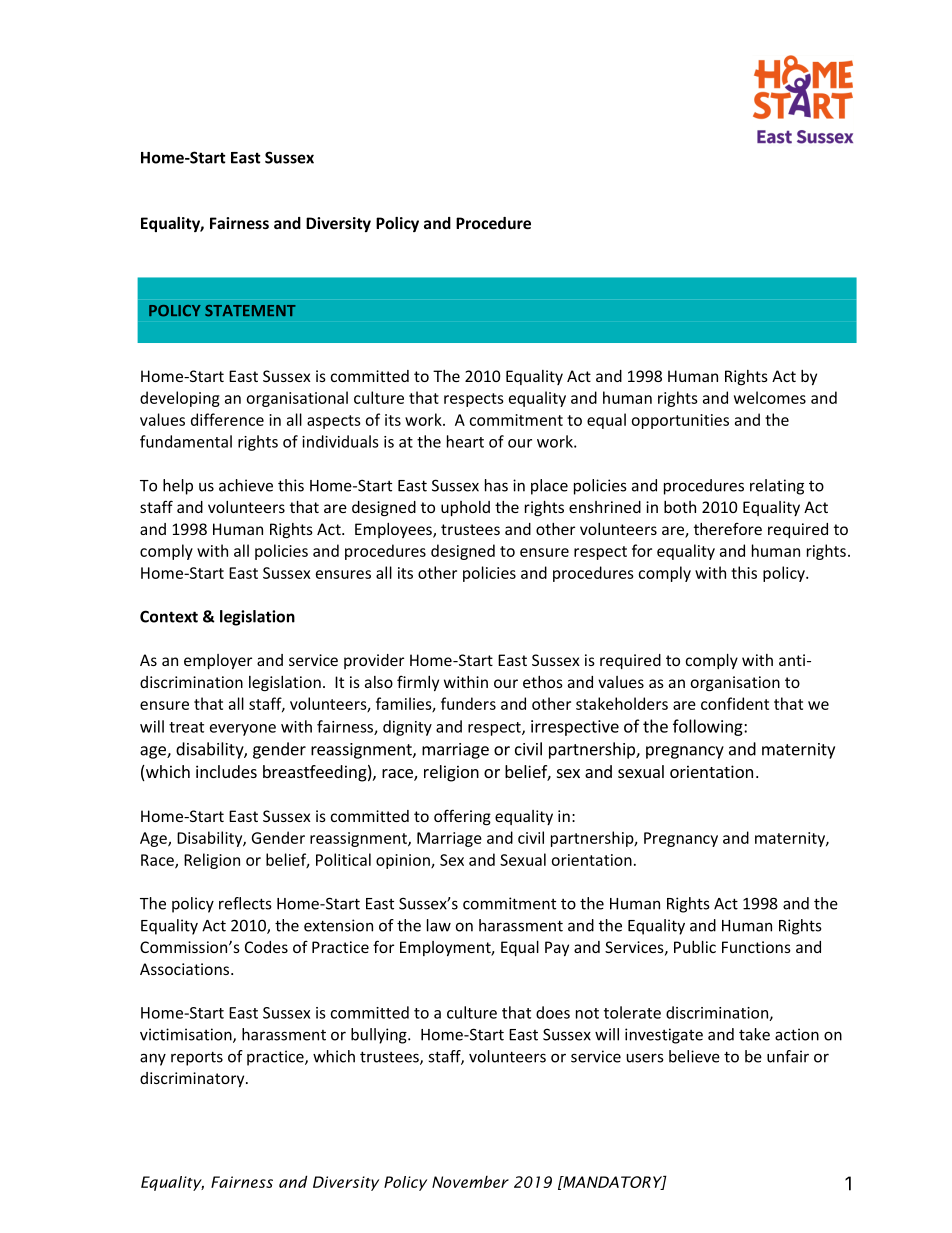  What do you see at coordinates (465, 441) in the page?
I see `heart` at bounding box center [465, 441].
